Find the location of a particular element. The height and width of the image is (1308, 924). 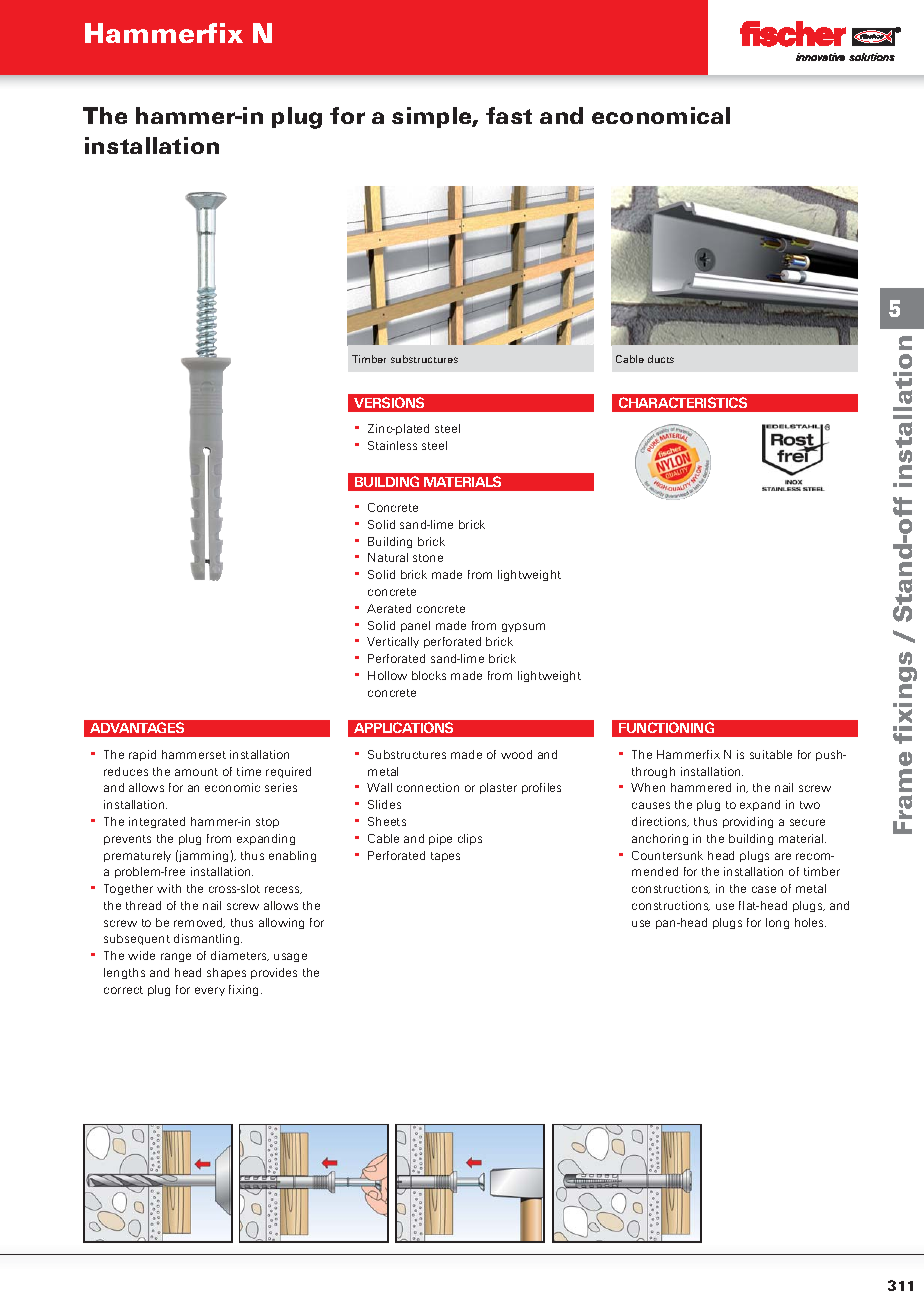

fast is located at coordinates (509, 115).
